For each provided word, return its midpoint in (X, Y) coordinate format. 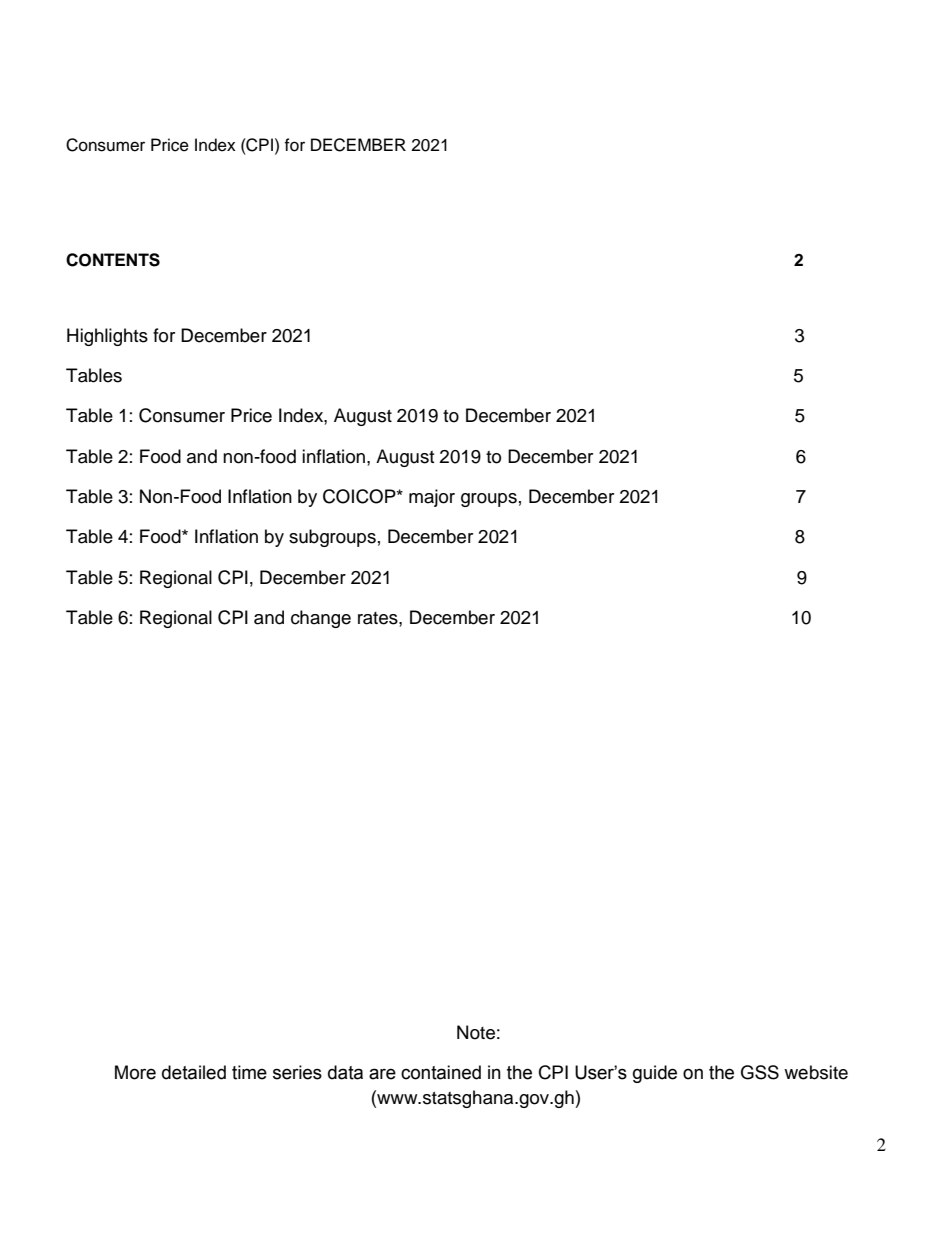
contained (441, 1072)
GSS (760, 1072)
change (321, 619)
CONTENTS (113, 260)
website (816, 1072)
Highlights (107, 337)
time (249, 1072)
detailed (194, 1072)
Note (476, 1032)
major (432, 498)
